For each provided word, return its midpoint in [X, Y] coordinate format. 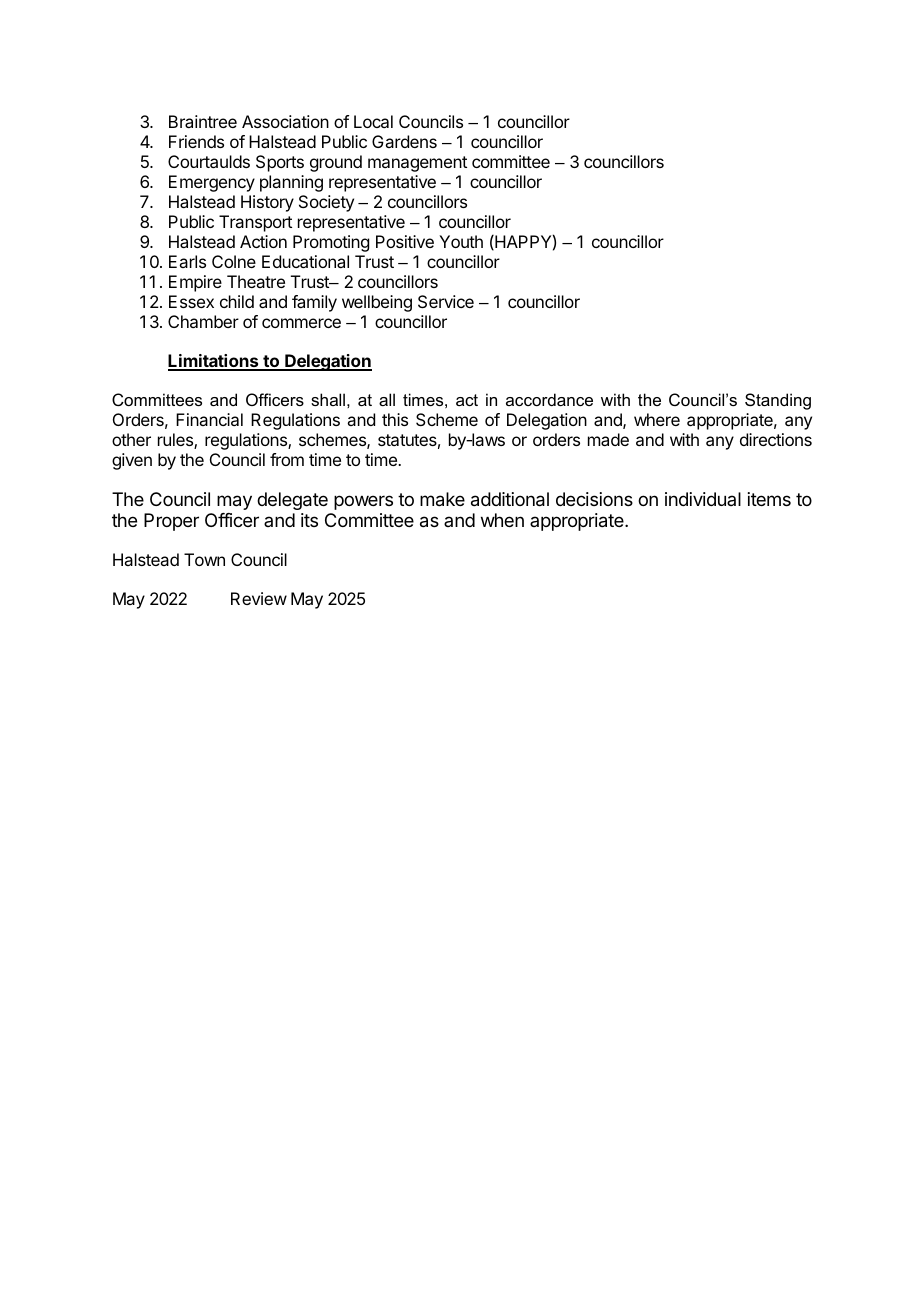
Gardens [404, 141]
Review [259, 598]
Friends [196, 141]
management [417, 164]
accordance [549, 399]
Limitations [214, 362]
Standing [778, 401]
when [502, 520]
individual [703, 499]
